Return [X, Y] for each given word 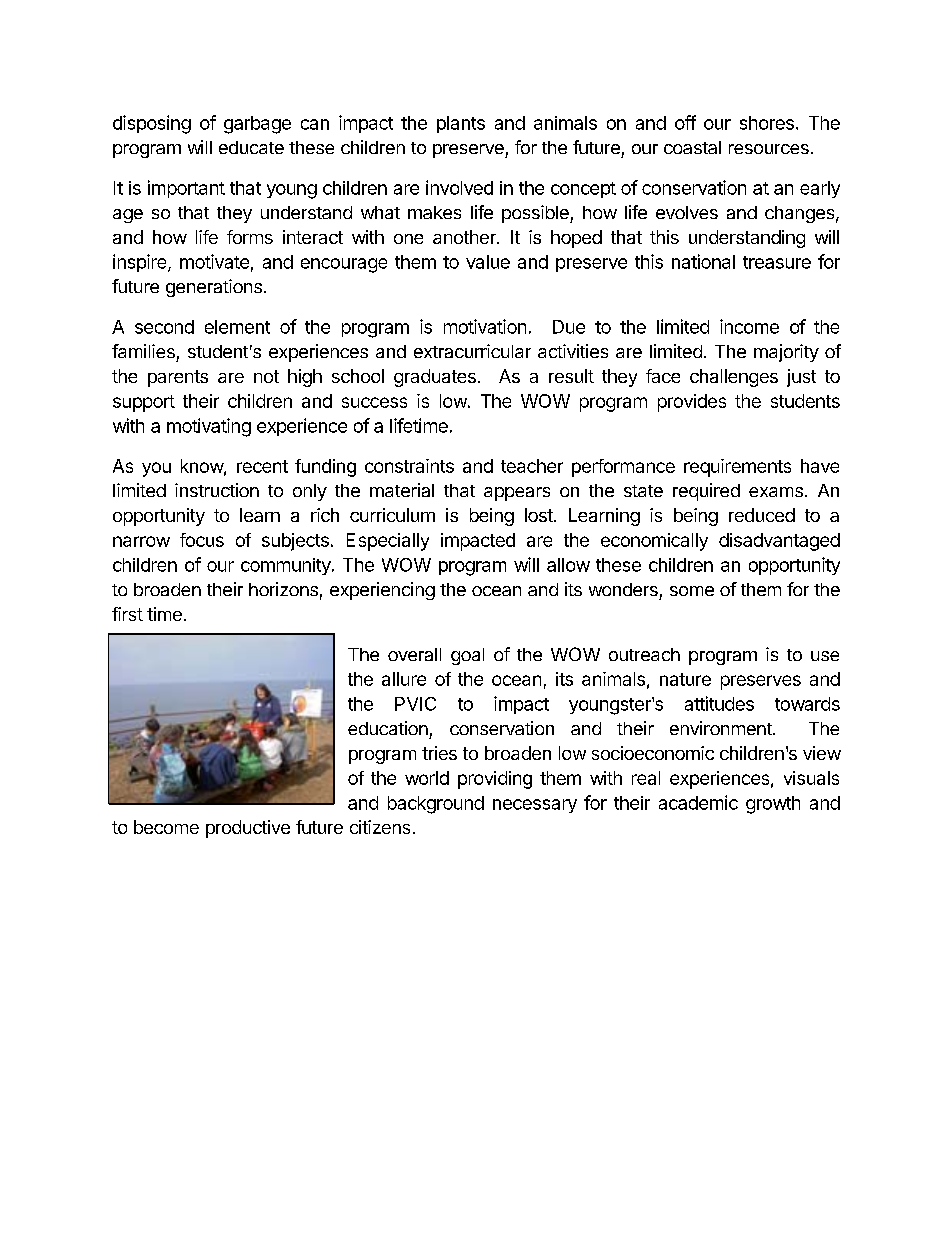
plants [461, 124]
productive [248, 829]
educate [251, 147]
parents [178, 378]
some [692, 591]
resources [769, 149]
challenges [734, 378]
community [287, 566]
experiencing [382, 591]
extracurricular [472, 351]
